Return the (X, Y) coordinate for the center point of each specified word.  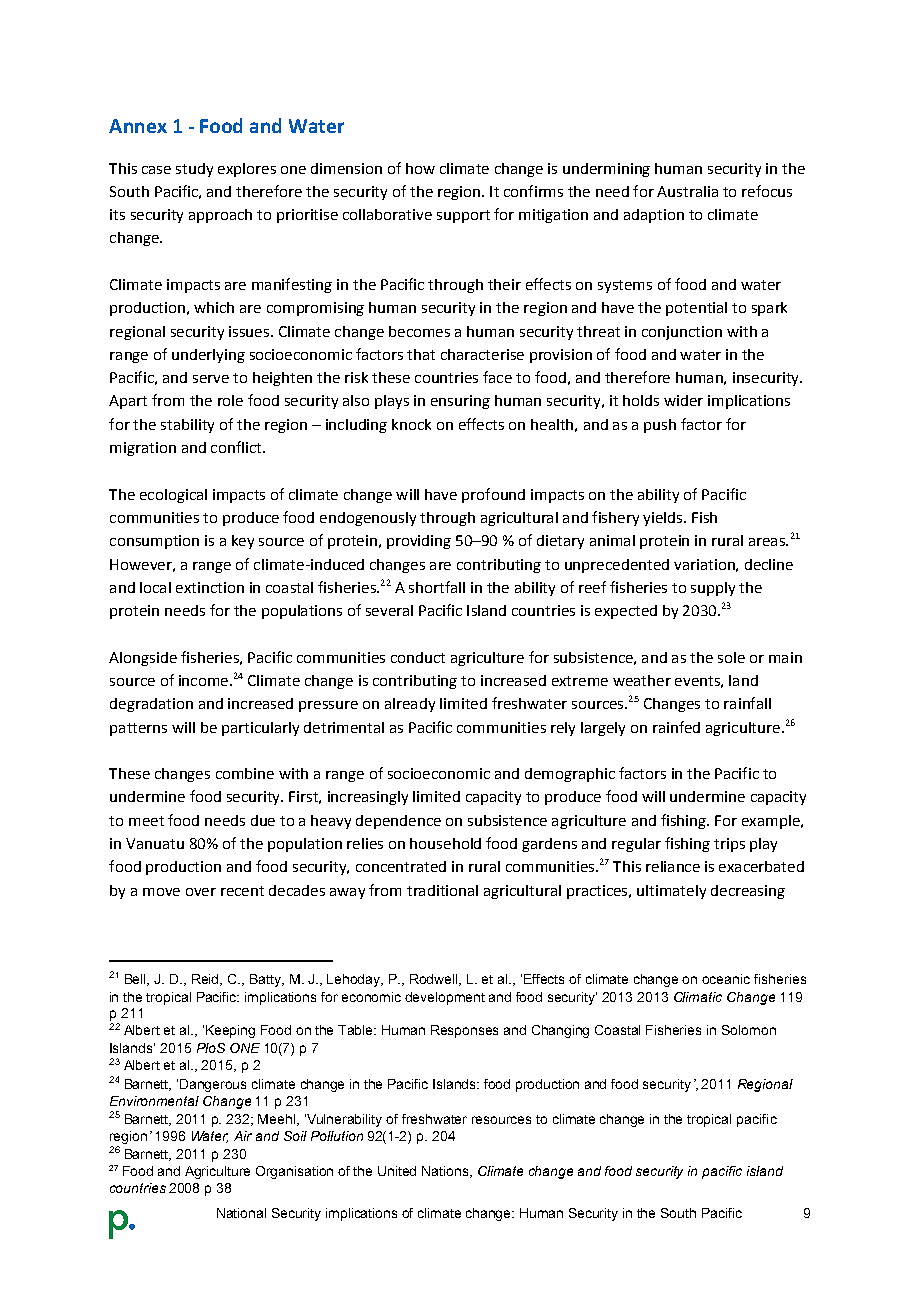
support (463, 216)
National (241, 1213)
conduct (418, 657)
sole (731, 657)
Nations (446, 1172)
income (203, 680)
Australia (687, 191)
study (194, 170)
